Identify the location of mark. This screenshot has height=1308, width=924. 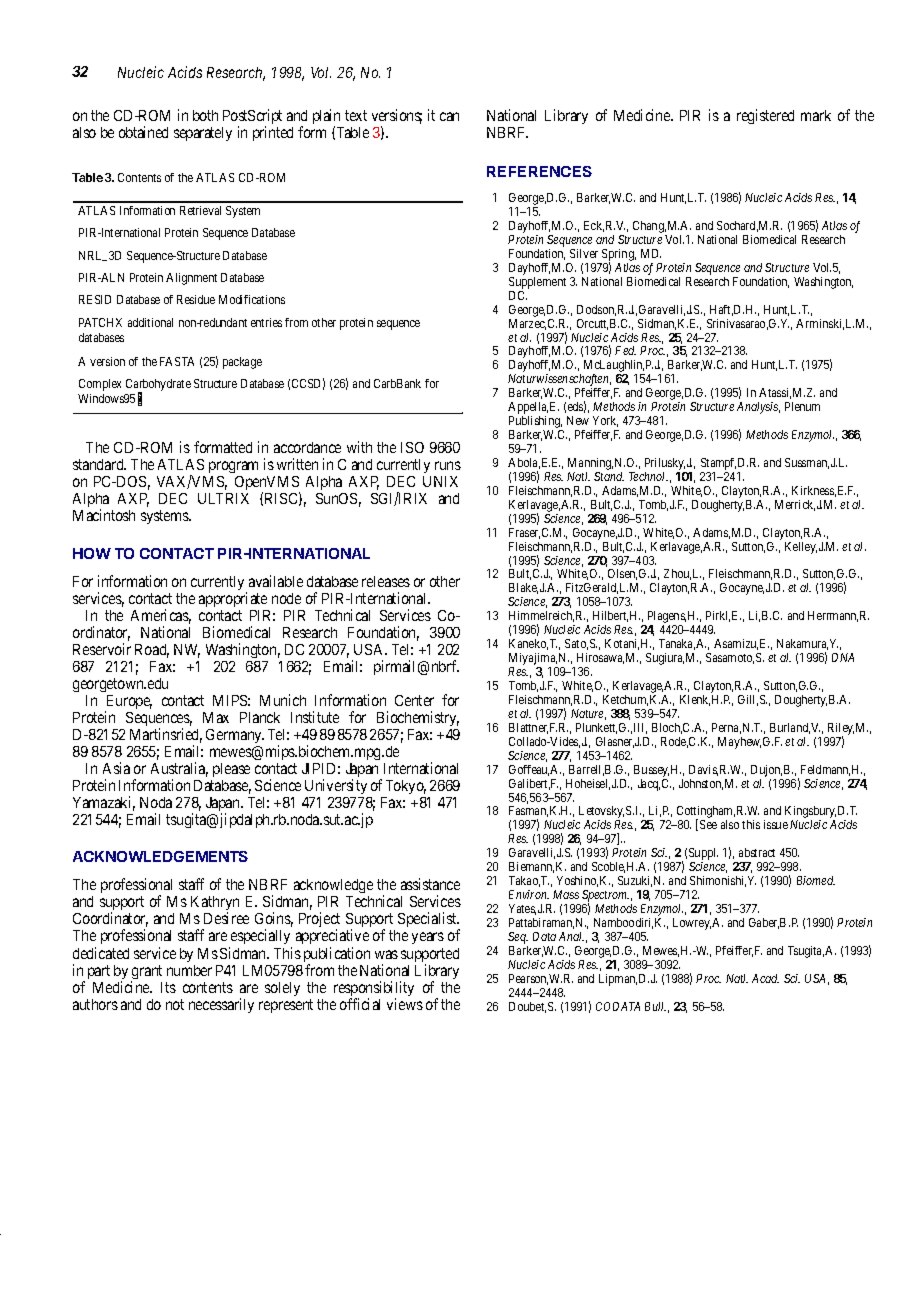
(816, 115).
